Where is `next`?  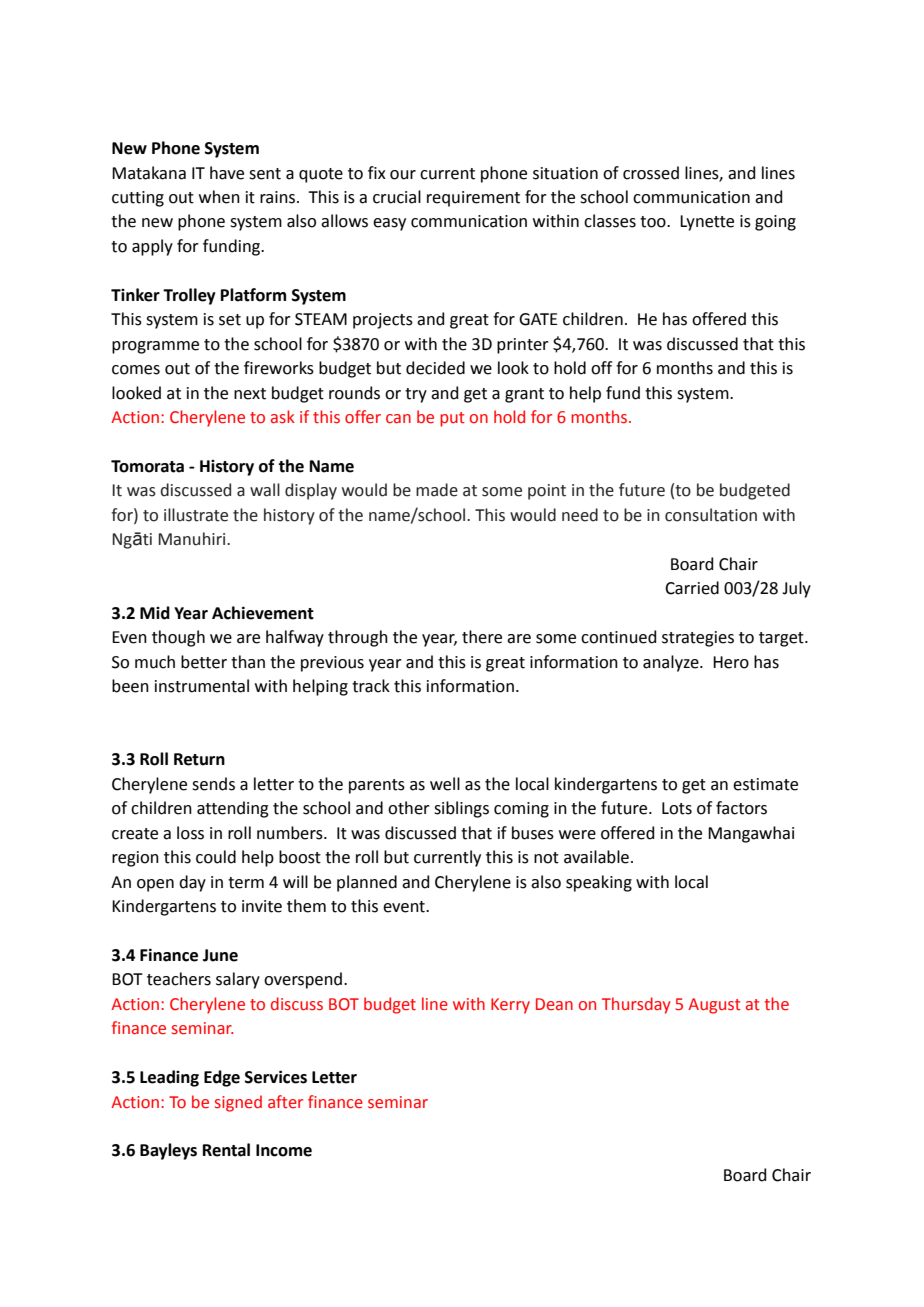 next is located at coordinates (250, 394).
